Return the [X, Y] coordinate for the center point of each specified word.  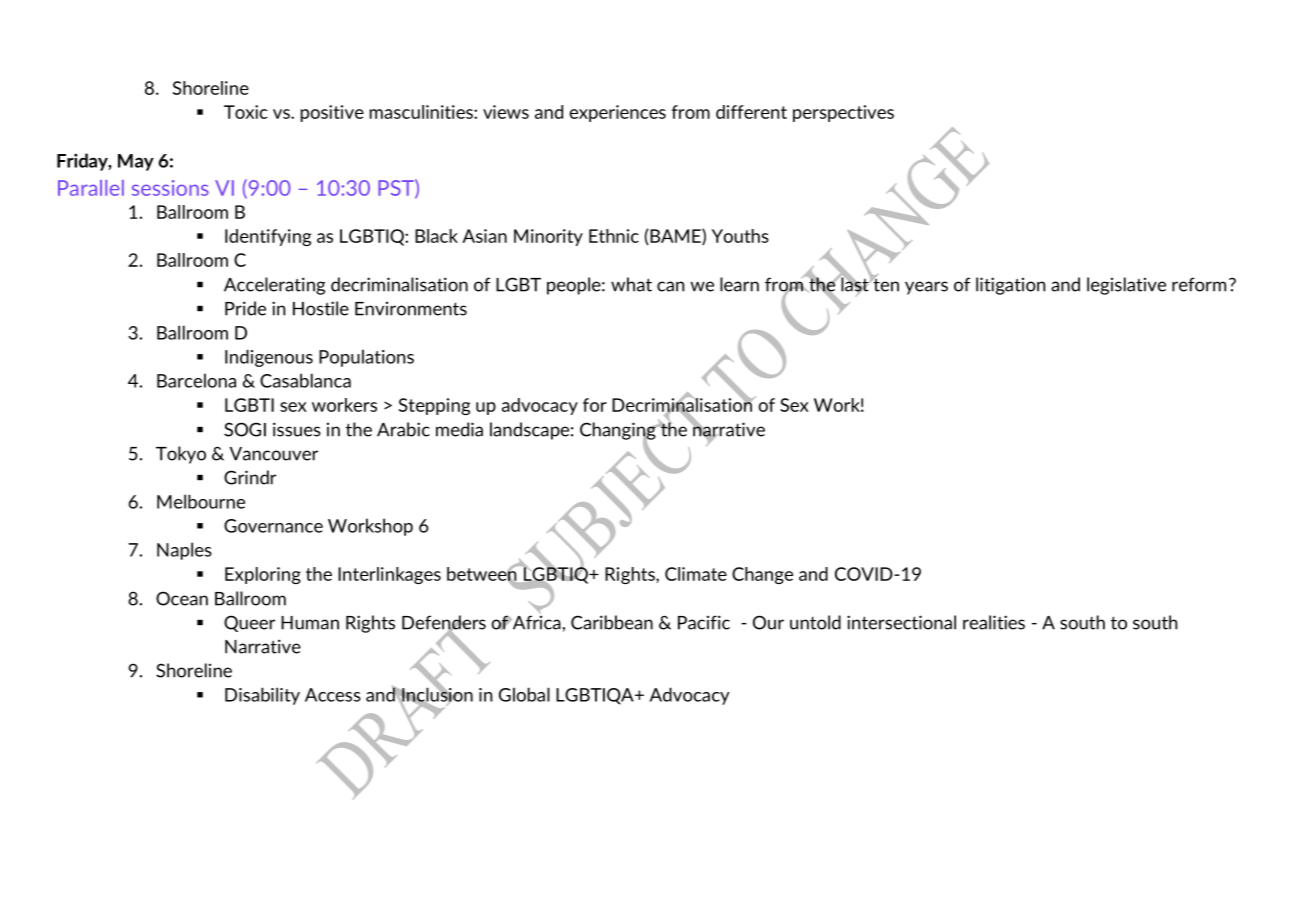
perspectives [843, 113]
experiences [617, 113]
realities [994, 622]
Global [524, 694]
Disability [262, 696]
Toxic [246, 112]
